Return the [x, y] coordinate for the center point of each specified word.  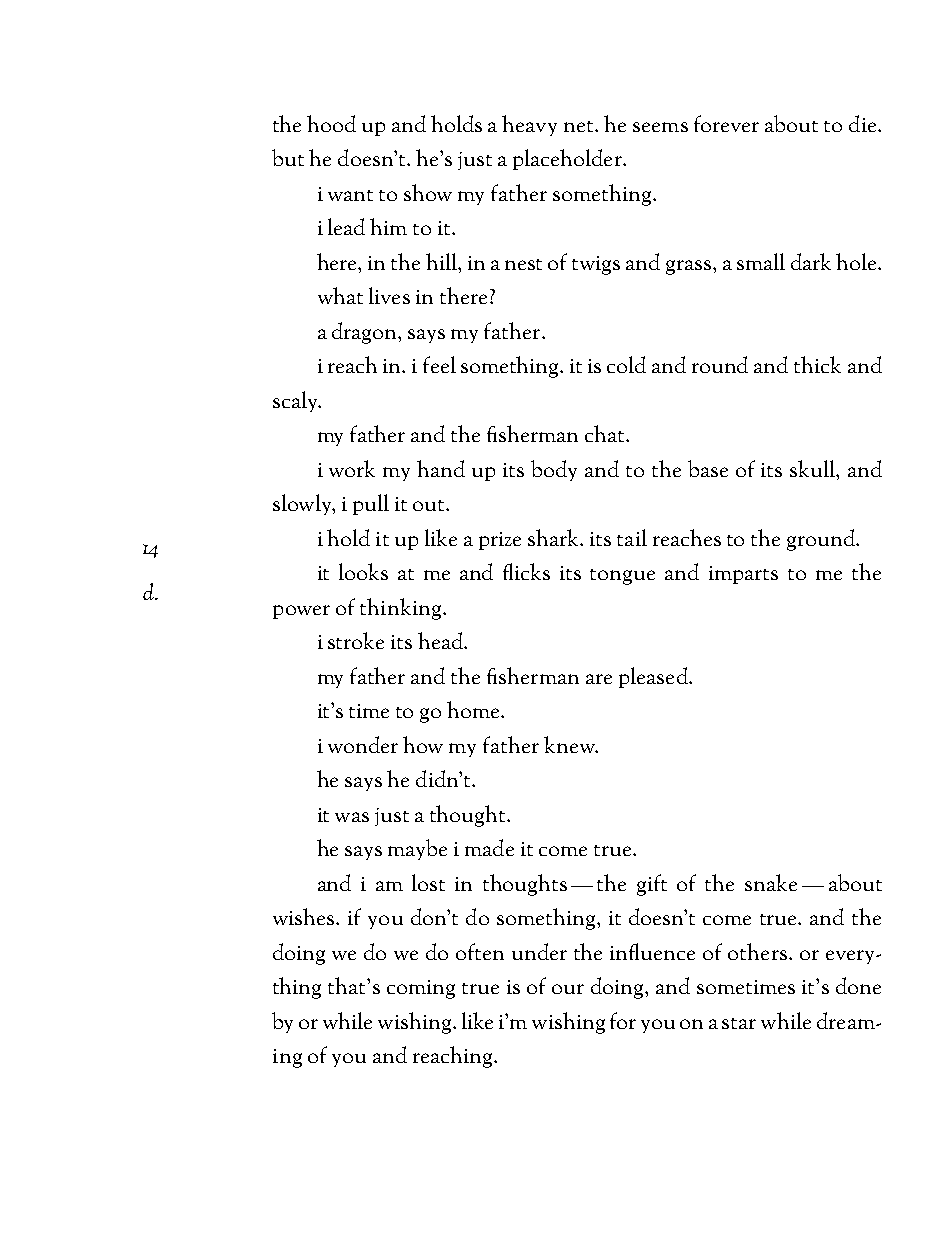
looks [363, 571]
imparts [743, 575]
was [352, 817]
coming [421, 989]
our [568, 989]
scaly [296, 401]
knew [570, 744]
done [858, 985]
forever [726, 123]
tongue [622, 577]
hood [331, 123]
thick [817, 364]
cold [626, 364]
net [580, 126]
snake [771, 882]
